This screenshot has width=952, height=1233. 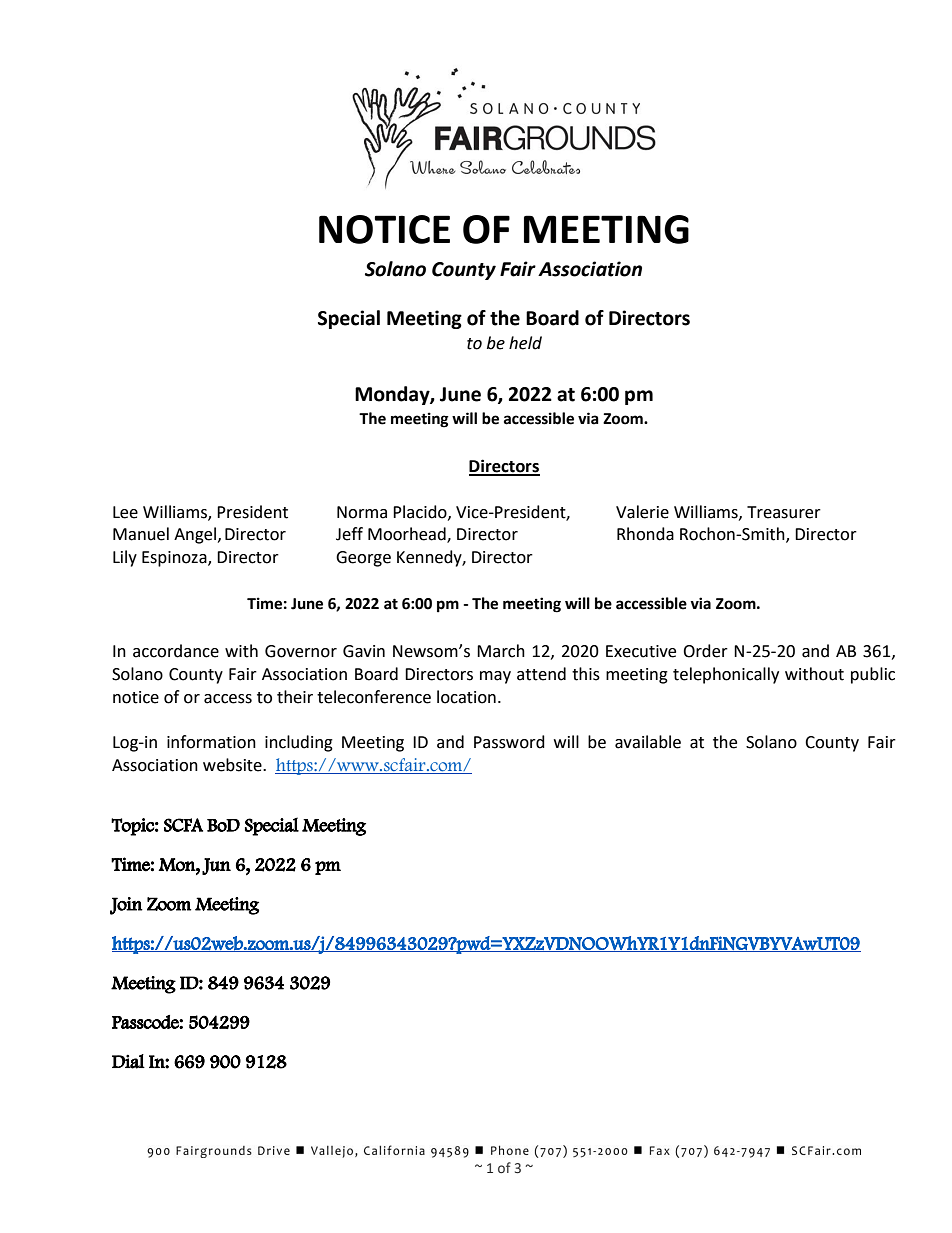 I want to click on Join, so click(x=126, y=906).
